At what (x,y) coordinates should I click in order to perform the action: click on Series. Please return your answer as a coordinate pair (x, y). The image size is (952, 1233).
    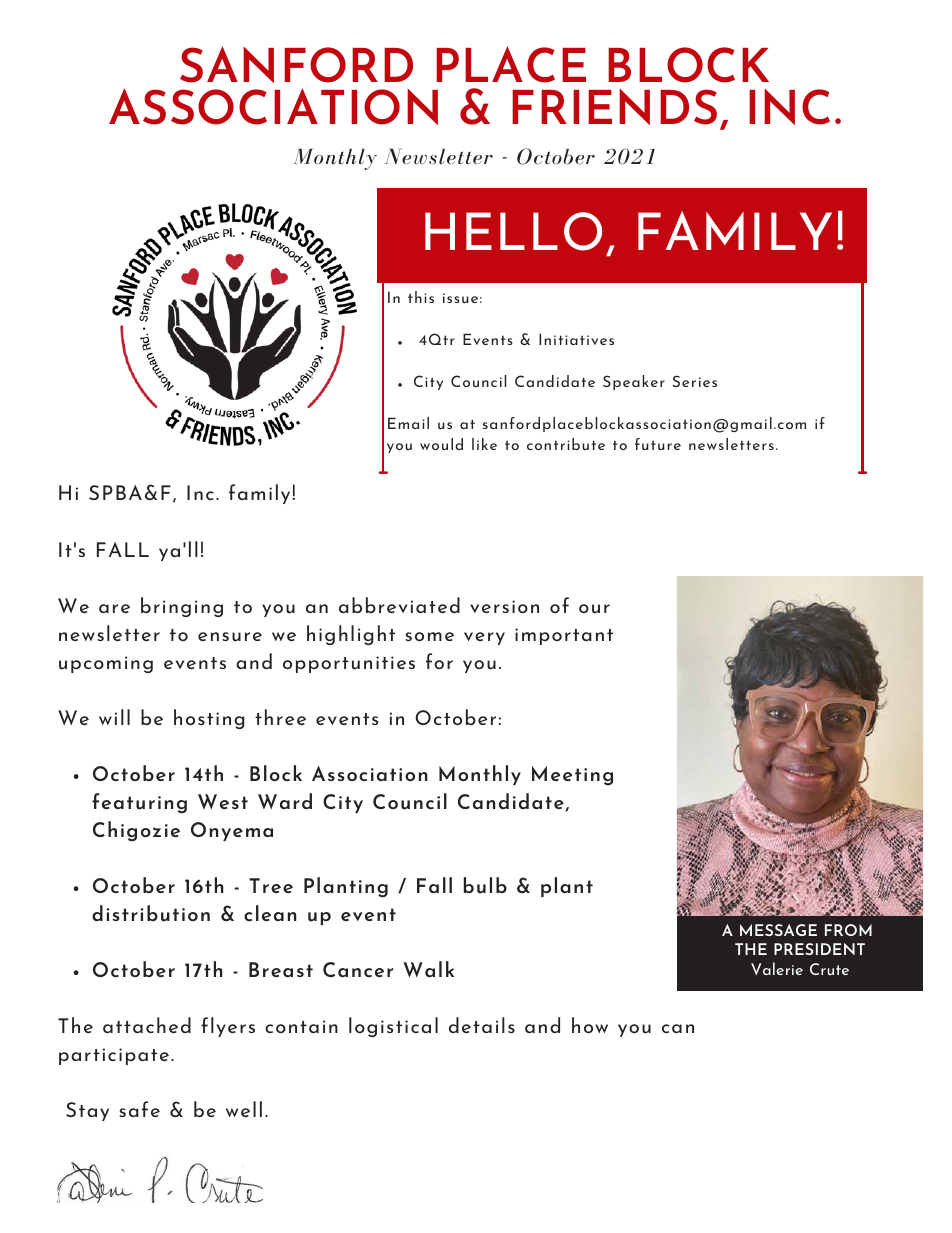
    Looking at the image, I should click on (694, 381).
